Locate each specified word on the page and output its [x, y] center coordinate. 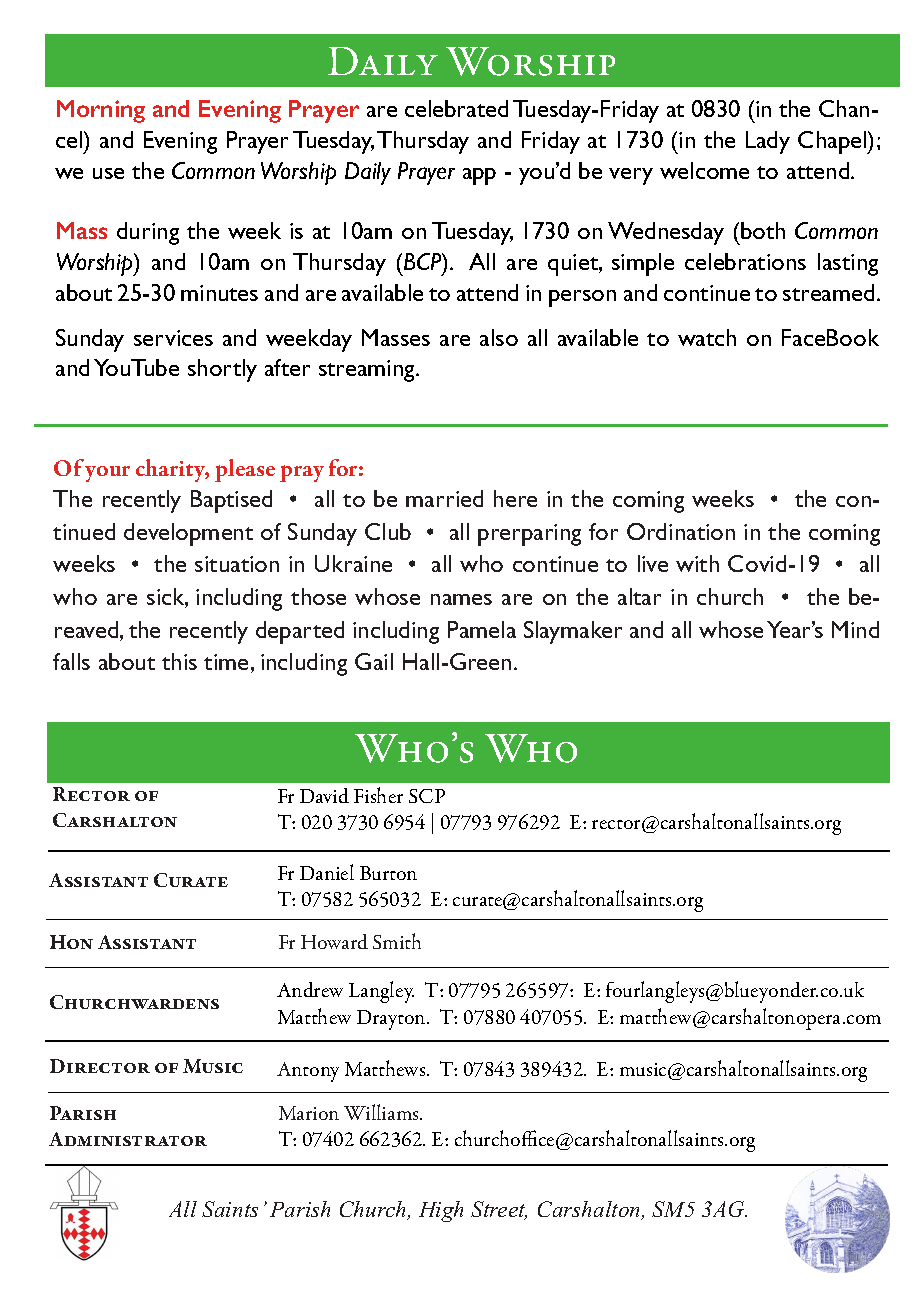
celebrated [456, 108]
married [444, 498]
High [441, 1211]
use [108, 173]
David [324, 795]
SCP [427, 796]
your [107, 474]
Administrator [128, 1139]
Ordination [681, 531]
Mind [855, 629]
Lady [768, 142]
